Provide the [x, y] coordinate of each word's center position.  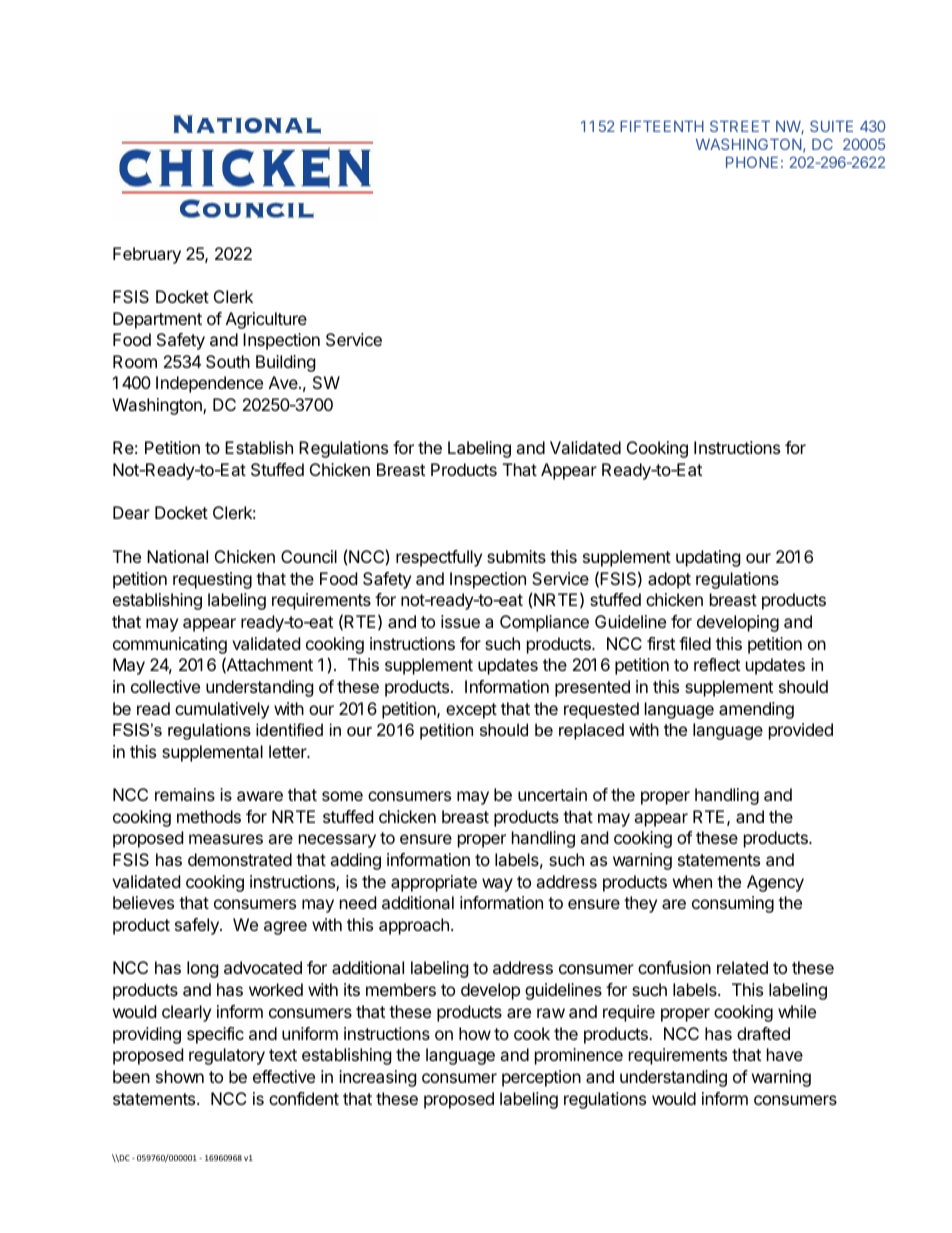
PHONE [752, 162]
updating [708, 558]
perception [541, 1078]
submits [516, 556]
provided [801, 731]
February [147, 255]
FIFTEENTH [662, 126]
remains [185, 794]
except [471, 711]
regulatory [227, 1056]
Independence [209, 384]
